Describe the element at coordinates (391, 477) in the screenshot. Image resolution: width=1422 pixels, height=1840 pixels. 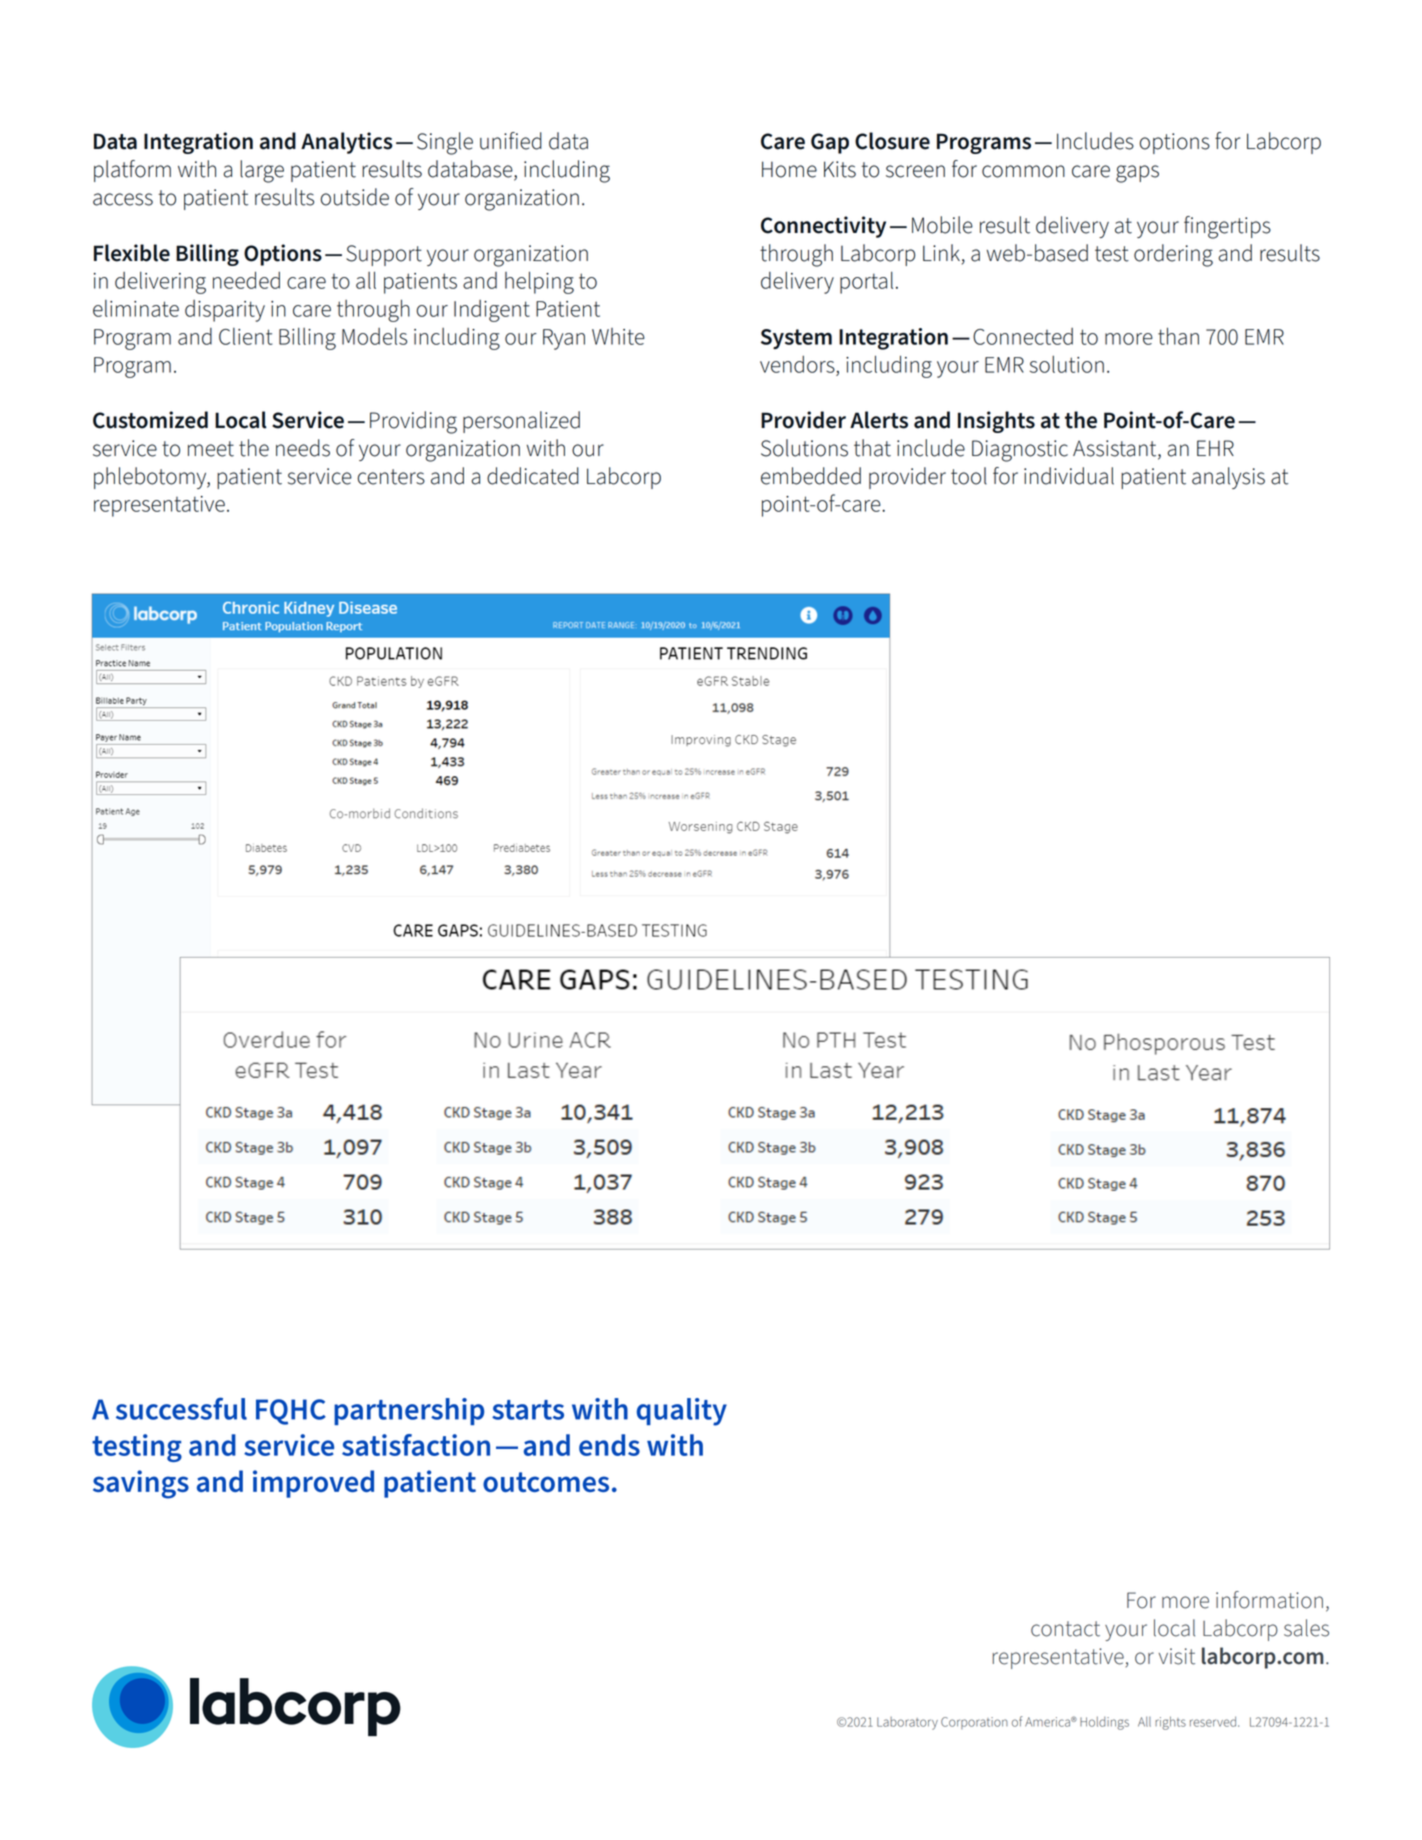
I see `centers` at that location.
